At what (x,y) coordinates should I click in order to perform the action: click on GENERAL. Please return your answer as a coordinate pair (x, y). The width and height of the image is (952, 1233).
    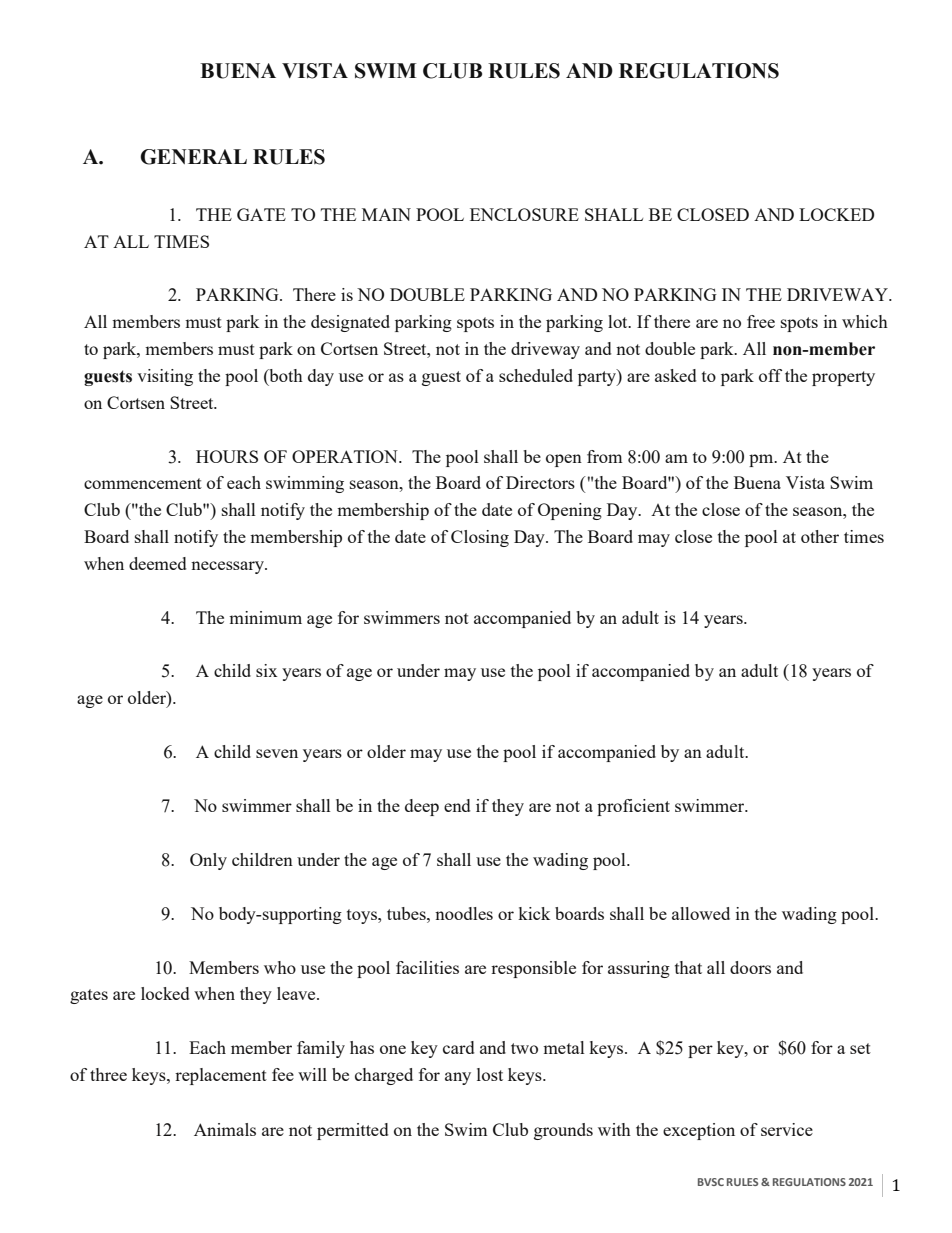
    Looking at the image, I should click on (193, 157).
